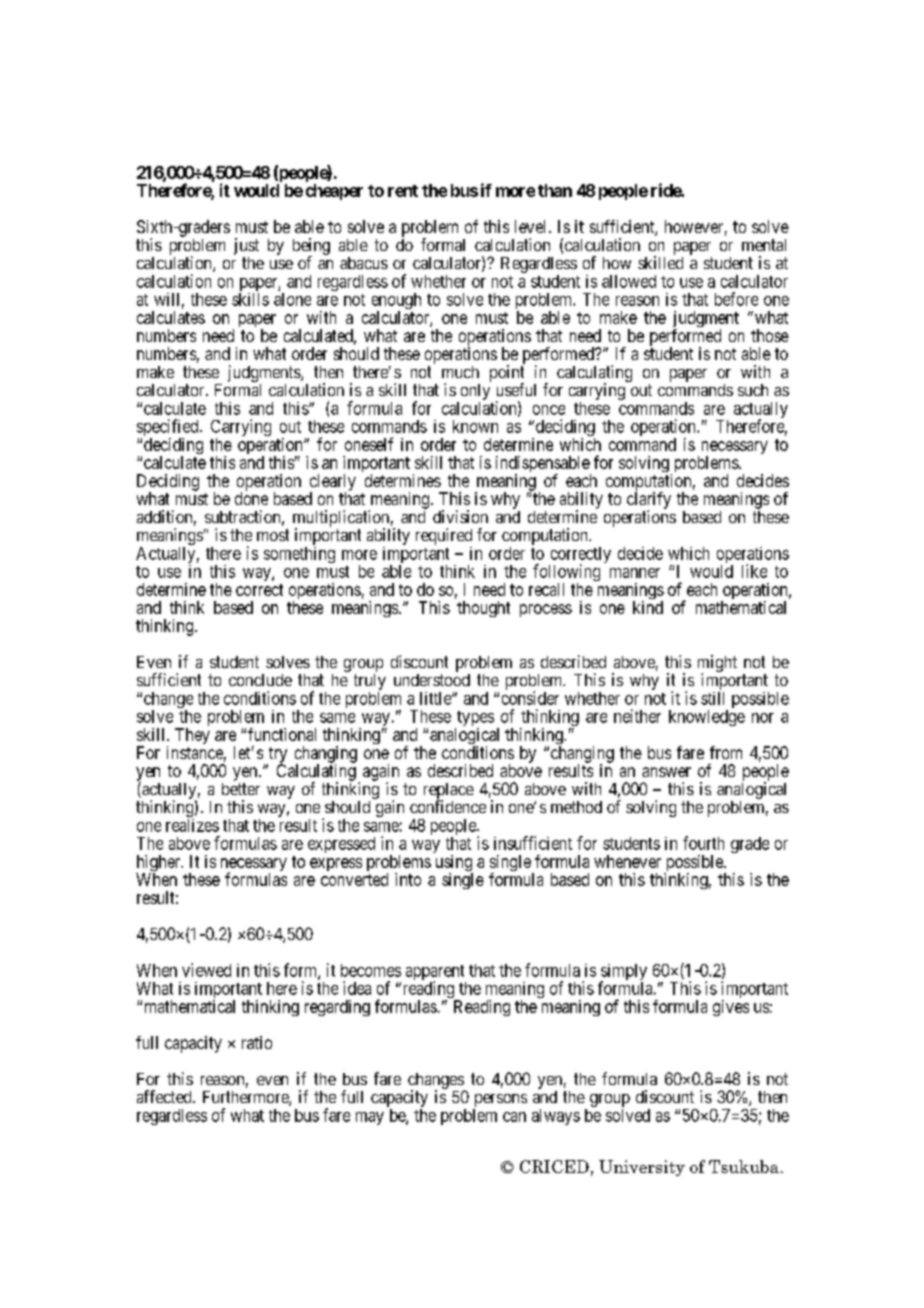  I want to click on conclude, so click(260, 680).
